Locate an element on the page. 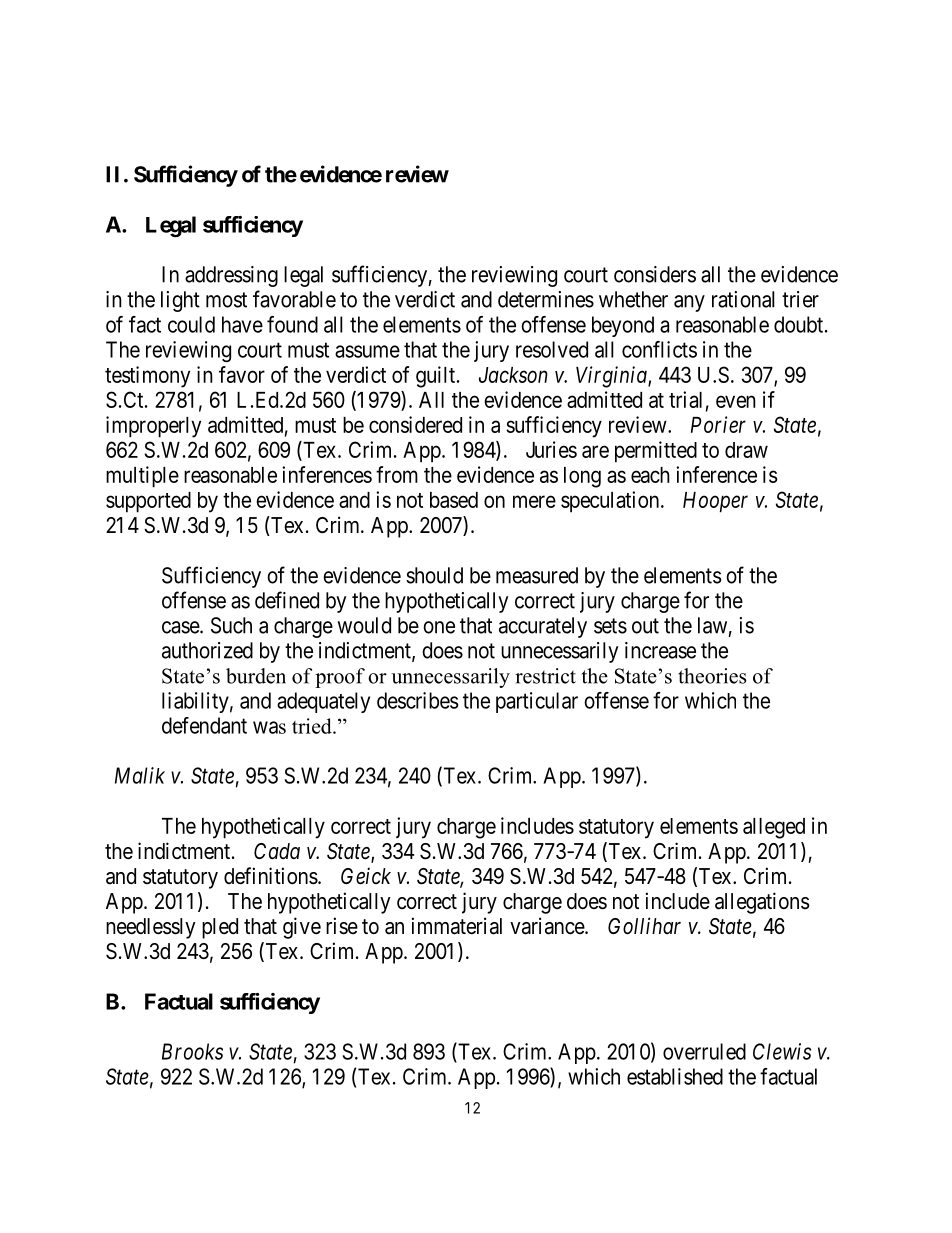  most is located at coordinates (226, 300).
